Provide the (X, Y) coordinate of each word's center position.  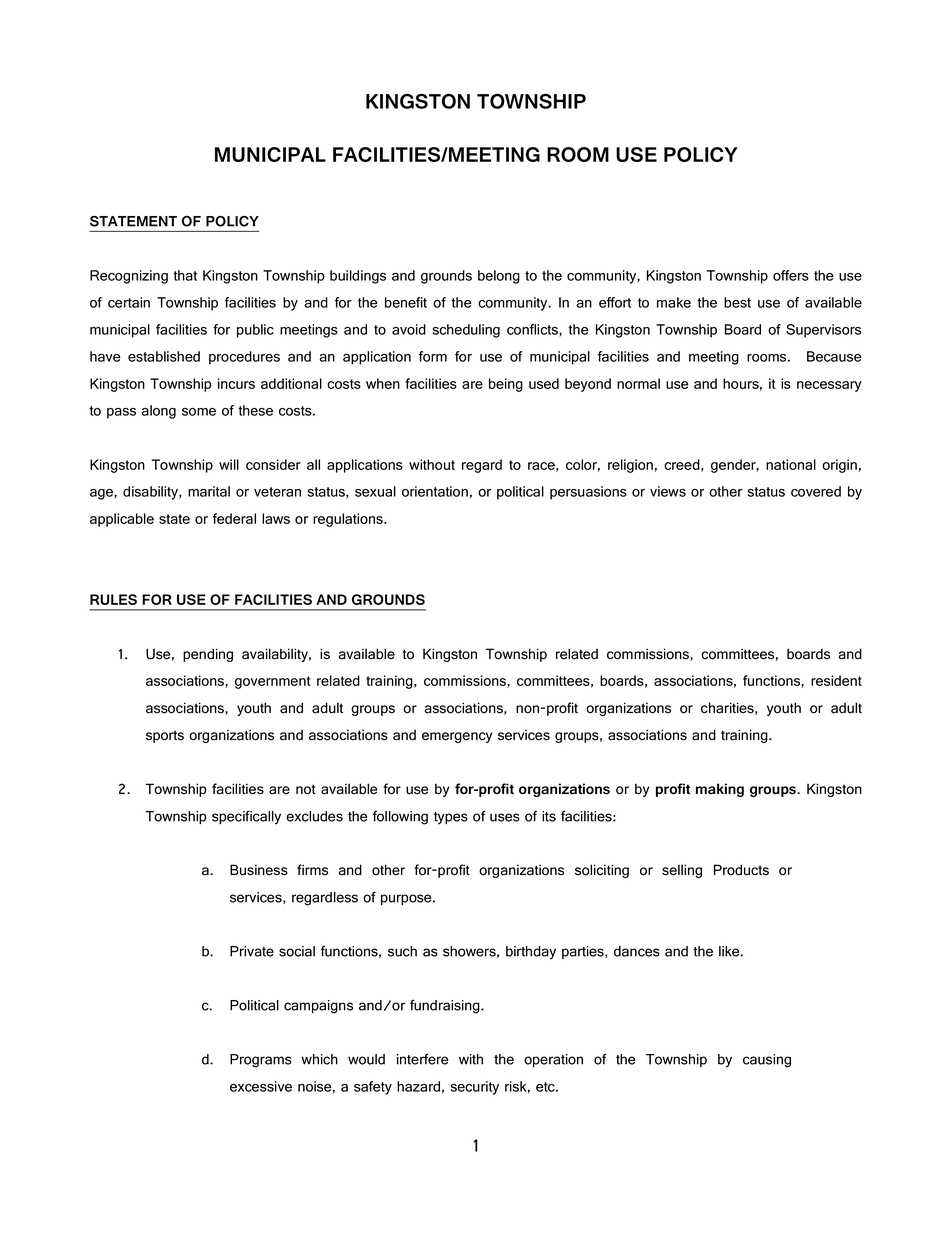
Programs (261, 1061)
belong (499, 277)
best (737, 302)
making (720, 790)
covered (816, 491)
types (451, 818)
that (185, 275)
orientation (435, 491)
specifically (246, 817)
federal (234, 518)
